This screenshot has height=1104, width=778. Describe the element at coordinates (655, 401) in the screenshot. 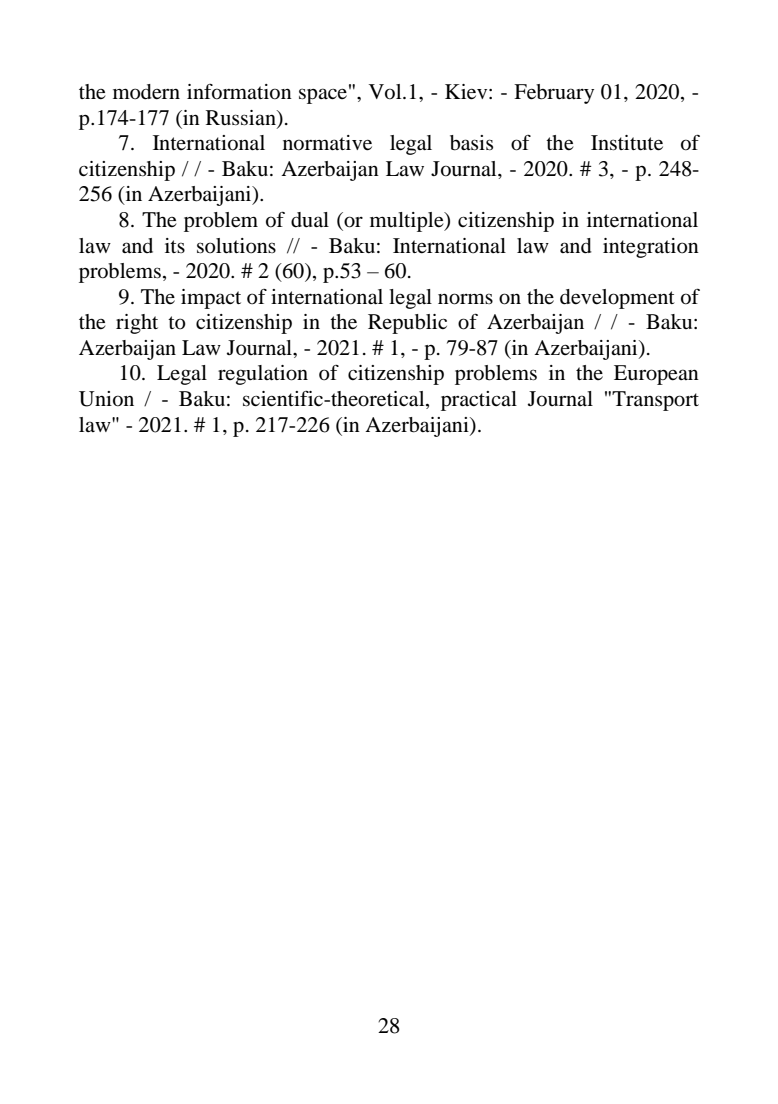

I see `Transport` at that location.
